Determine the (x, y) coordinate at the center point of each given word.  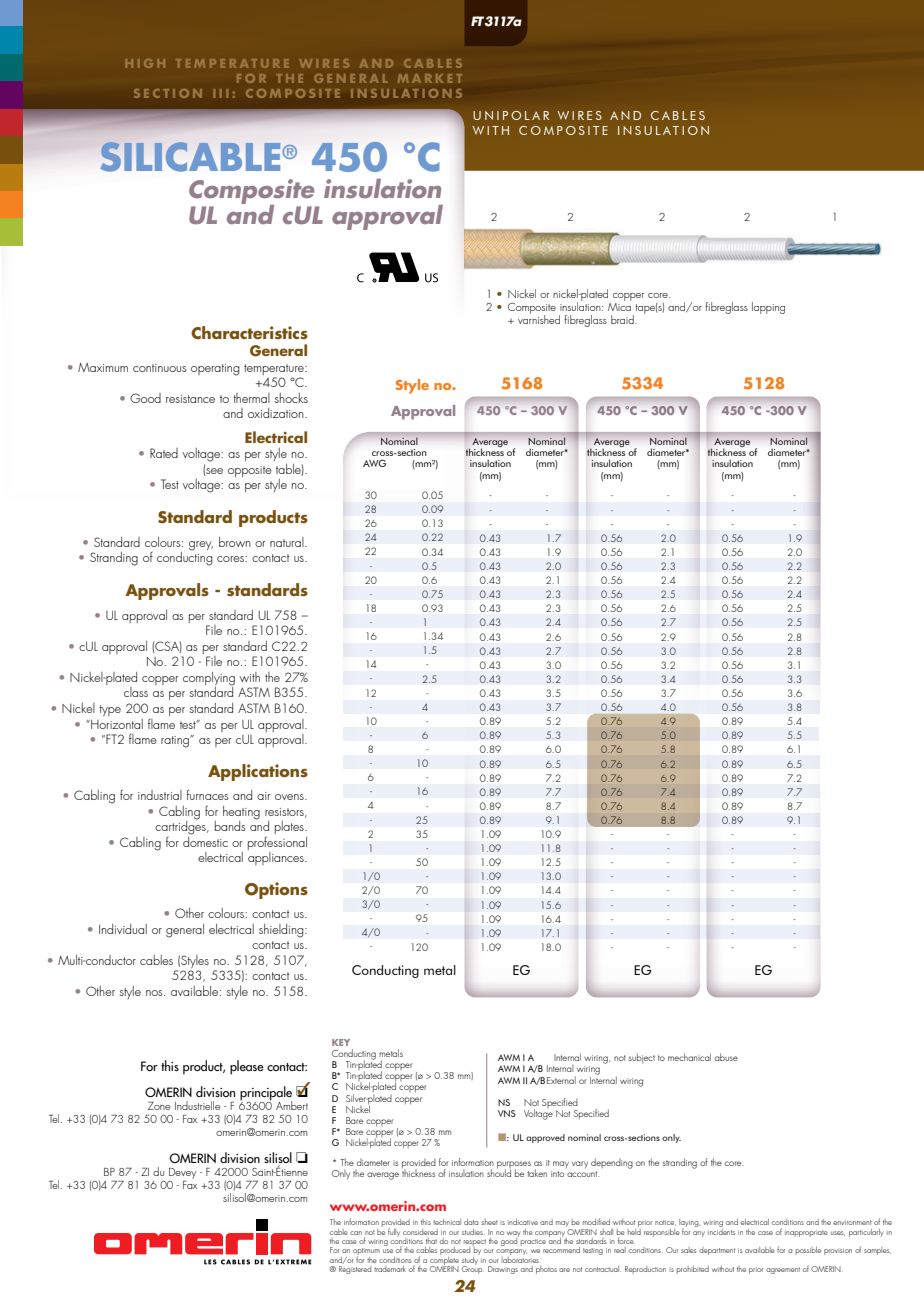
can (356, 1233)
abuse (726, 1057)
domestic (205, 840)
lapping (768, 308)
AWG (374, 463)
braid (623, 319)
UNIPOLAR (511, 115)
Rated (164, 453)
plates (290, 827)
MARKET (430, 78)
